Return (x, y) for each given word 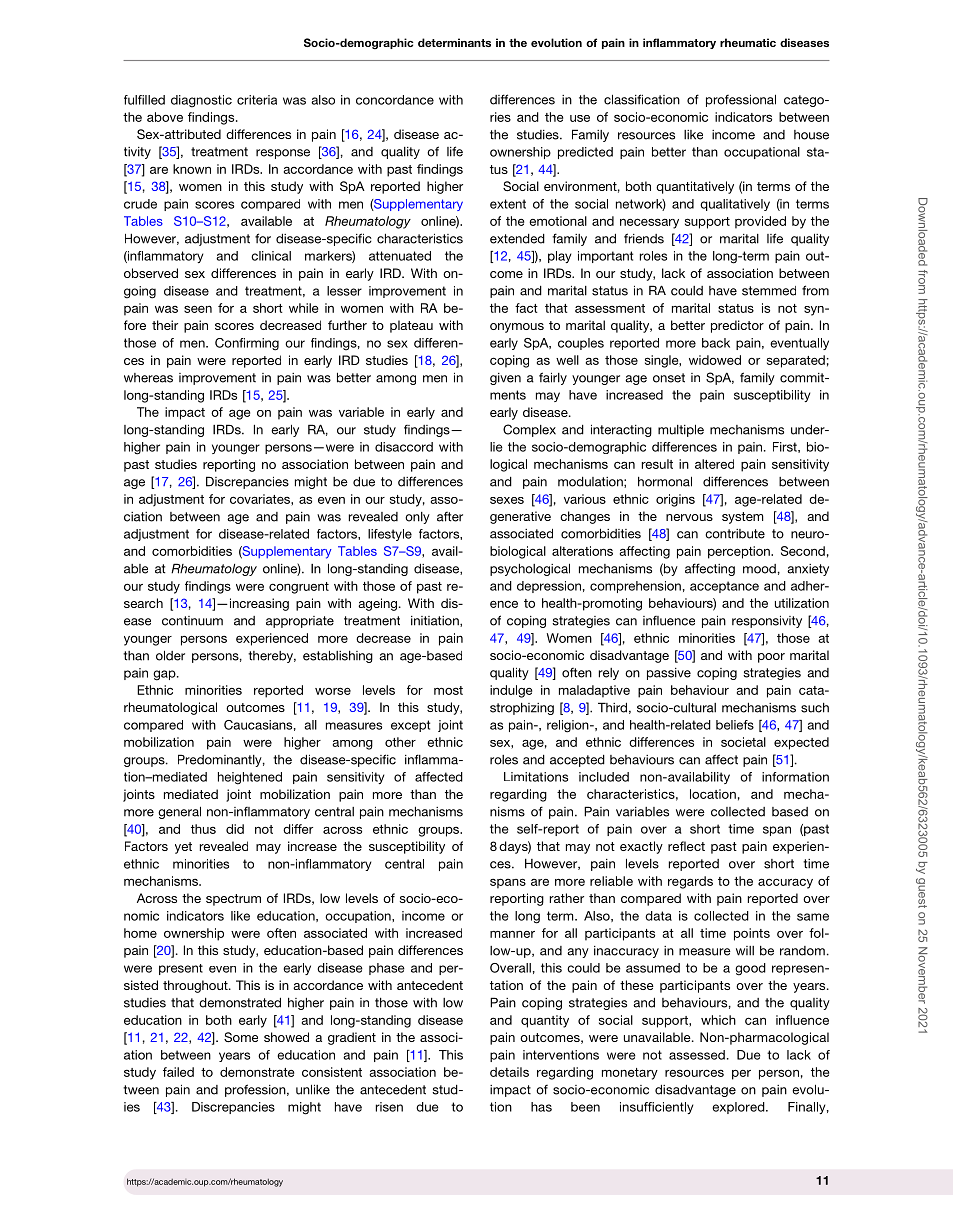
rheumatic (748, 42)
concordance (395, 100)
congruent (299, 588)
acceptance (724, 587)
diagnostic (201, 101)
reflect (686, 846)
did (235, 829)
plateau (411, 326)
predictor (737, 326)
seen (198, 309)
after (450, 517)
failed (178, 1072)
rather (567, 898)
